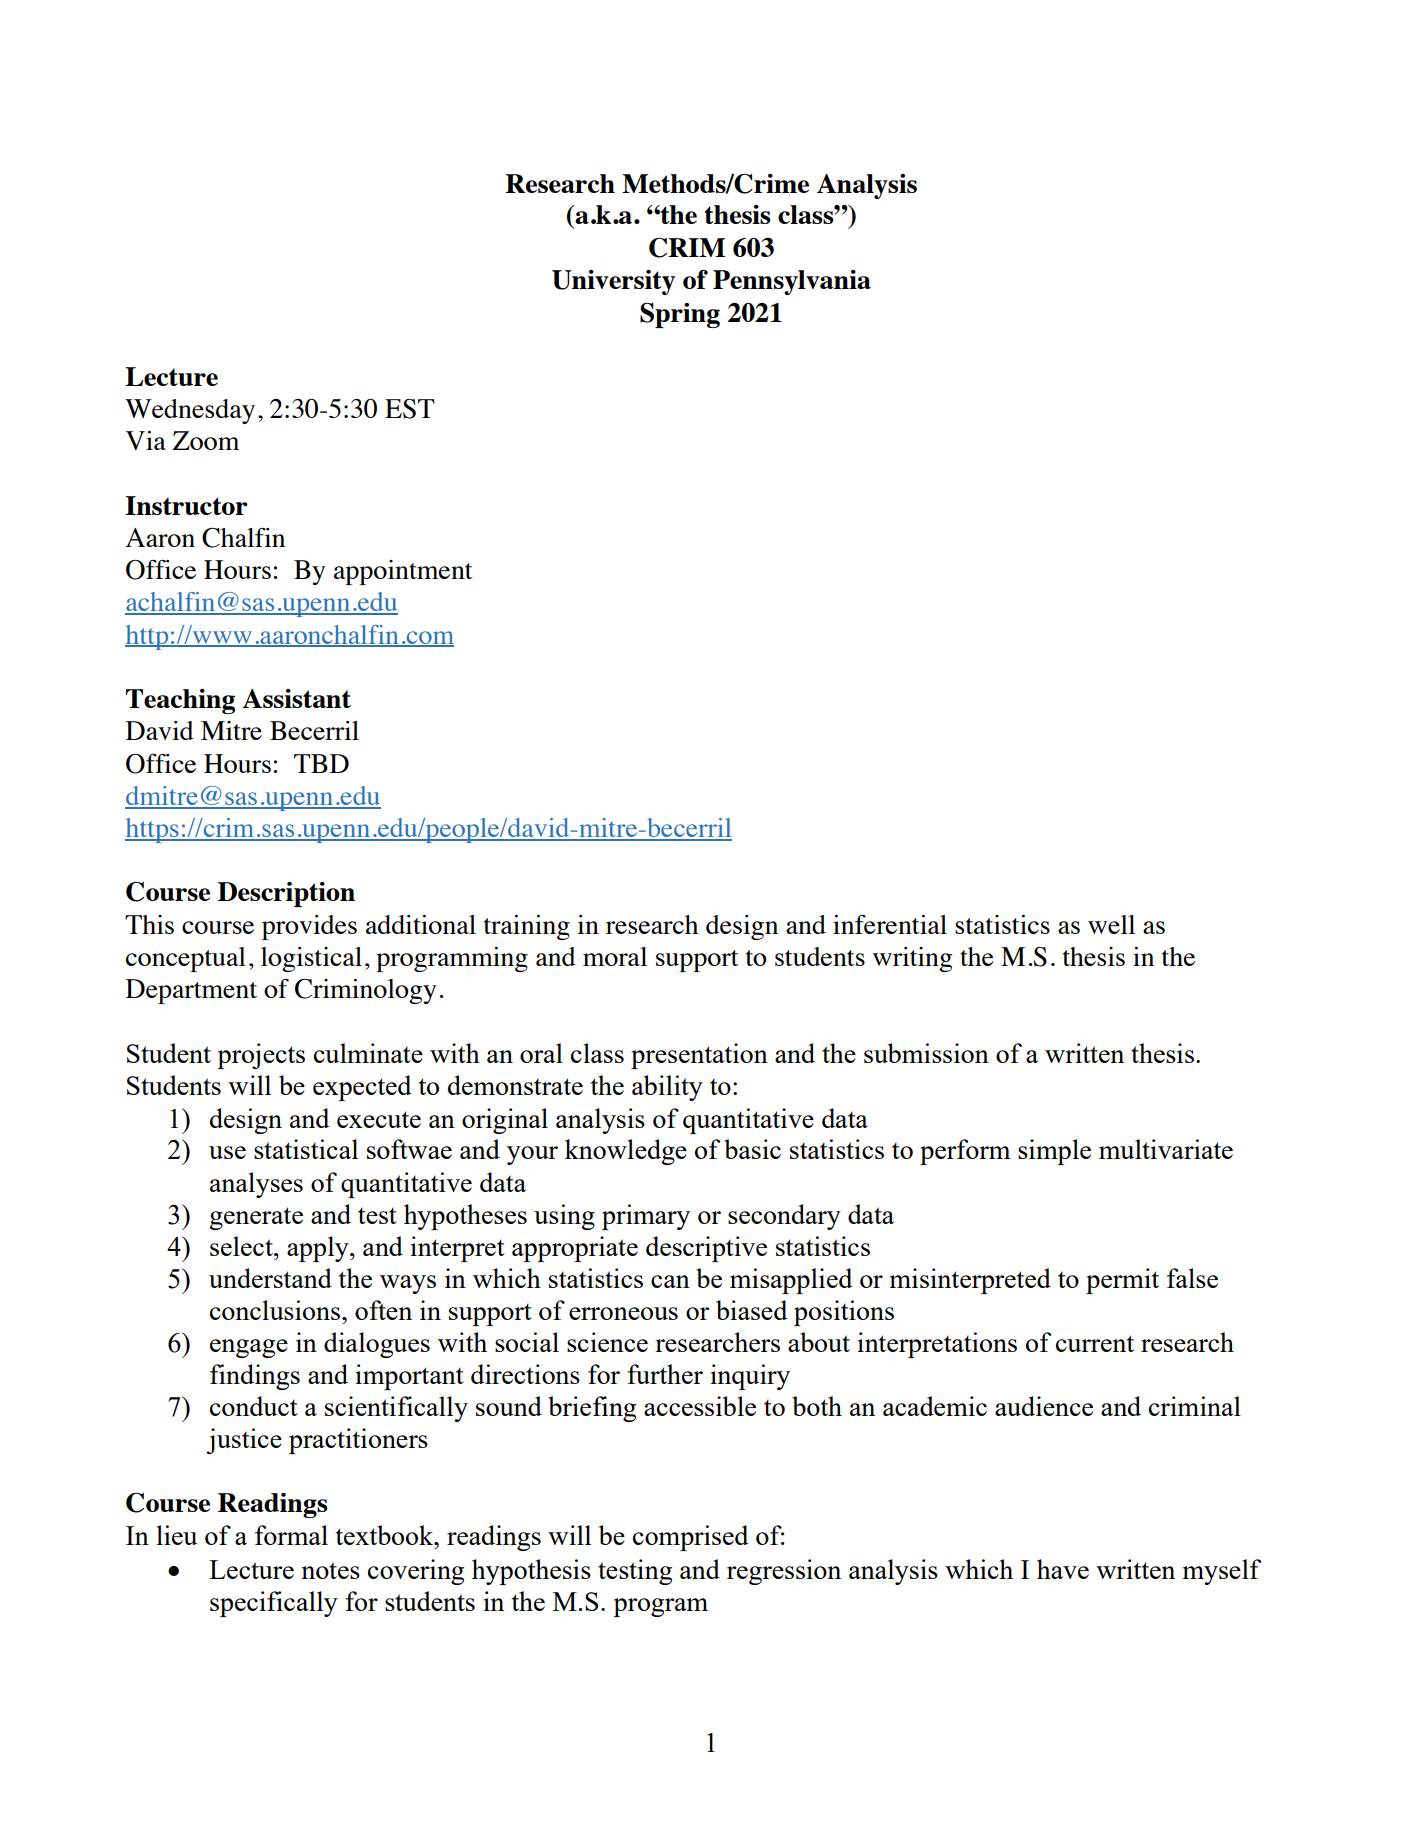 The width and height of the document is (1423, 1842). I want to click on Pennsylvania, so click(792, 282).
